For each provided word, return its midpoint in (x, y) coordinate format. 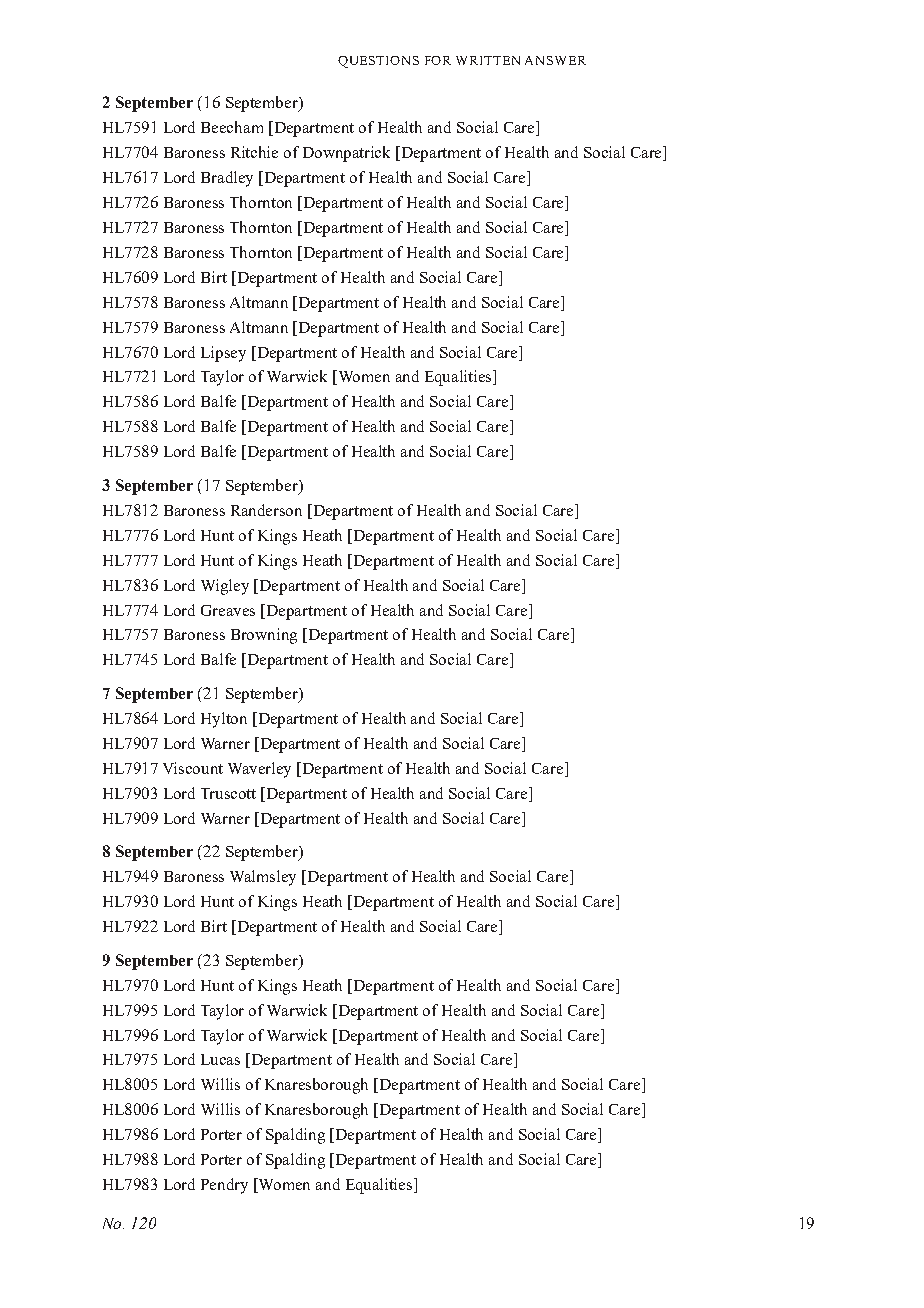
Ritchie (254, 152)
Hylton (224, 720)
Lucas (220, 1059)
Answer (555, 60)
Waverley (259, 770)
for (438, 60)
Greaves (228, 610)
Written (488, 60)
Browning (264, 636)
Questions (378, 62)
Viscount (193, 768)
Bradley (227, 179)
